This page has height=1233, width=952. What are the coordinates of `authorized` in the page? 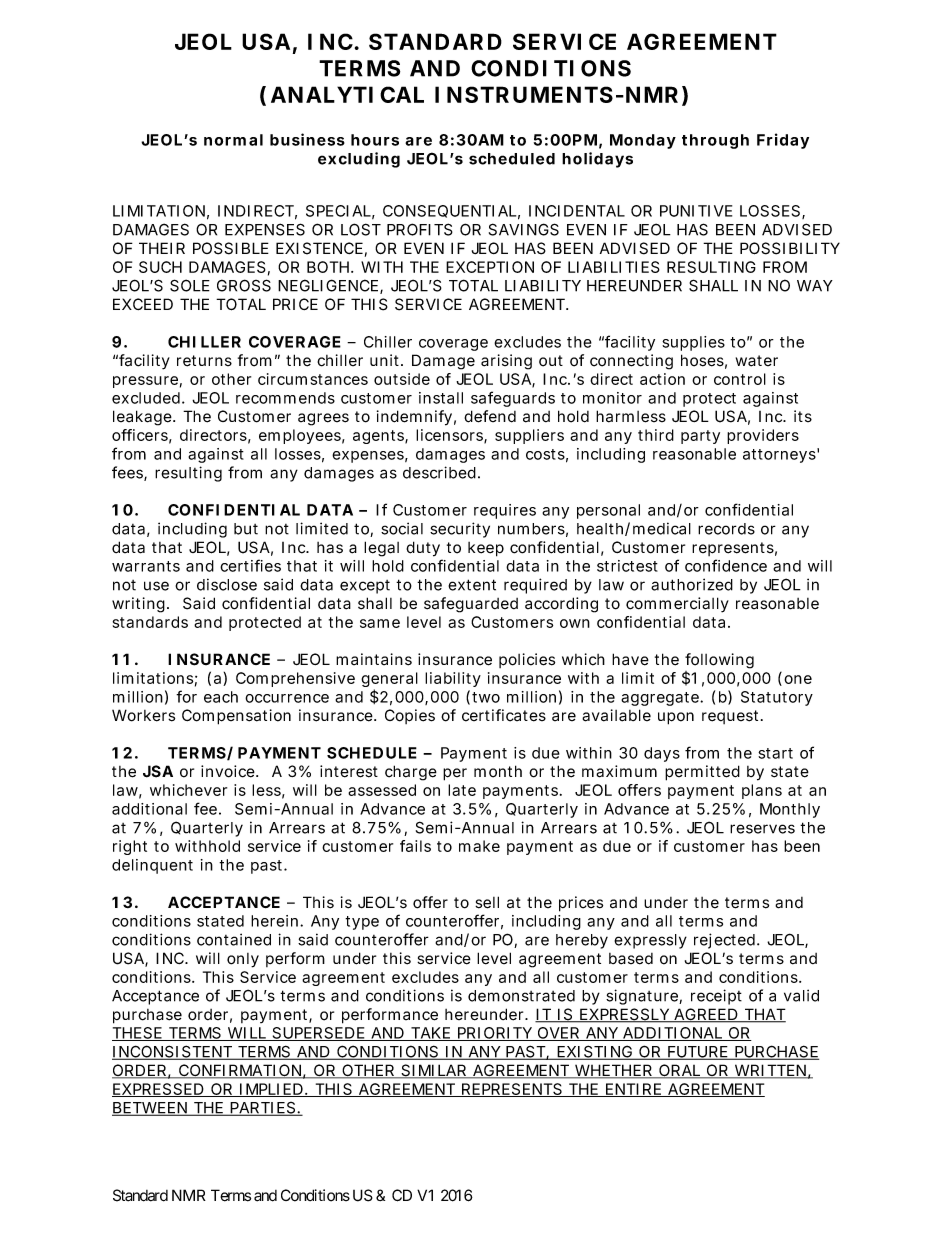 It's located at (692, 584).
